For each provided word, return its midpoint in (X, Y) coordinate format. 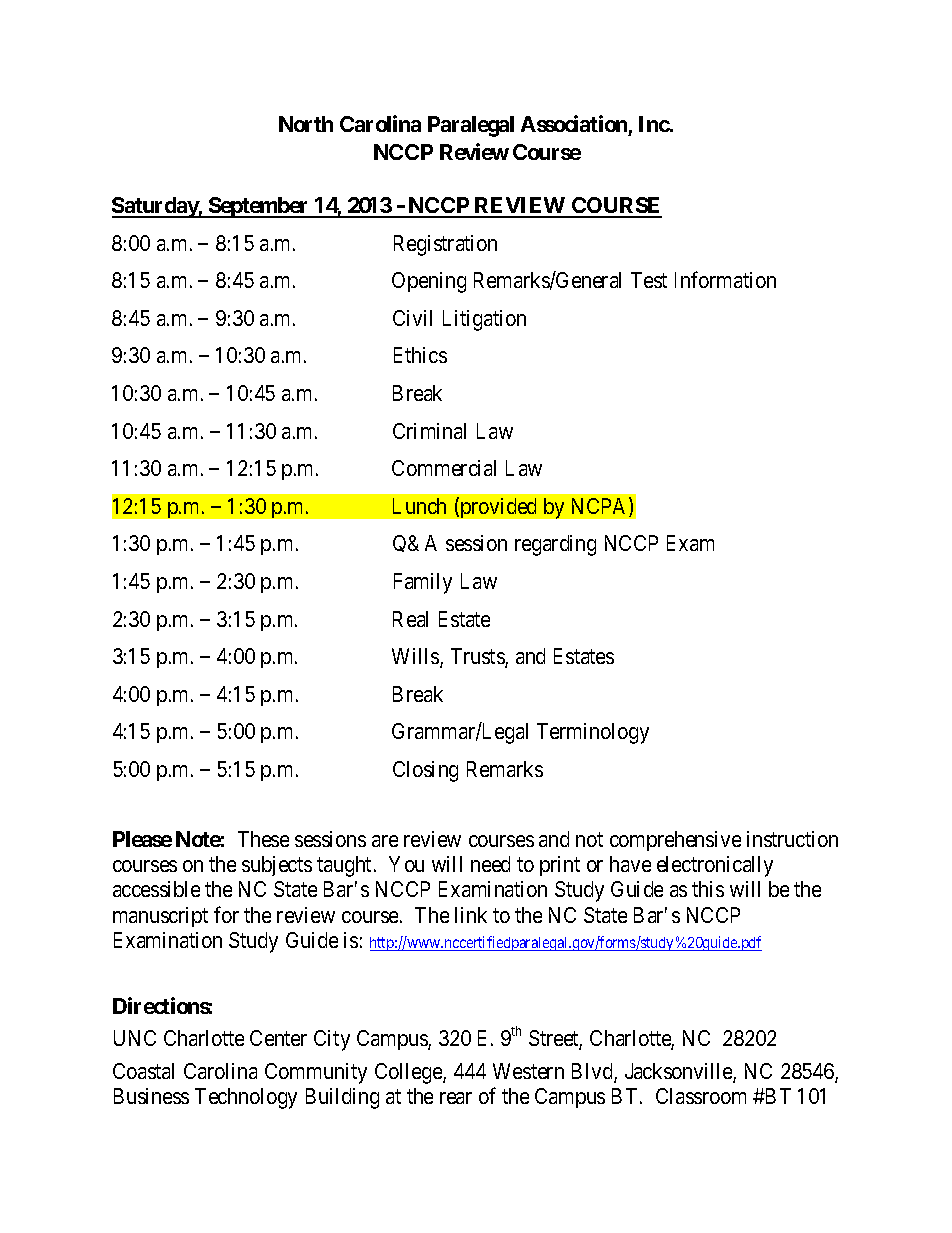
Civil (412, 318)
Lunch (419, 506)
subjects (277, 866)
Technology (246, 1098)
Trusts (478, 657)
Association (574, 123)
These (263, 839)
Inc (654, 124)
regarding (555, 545)
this (708, 889)
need (490, 864)
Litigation (484, 320)
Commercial (444, 468)
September (259, 207)
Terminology (593, 733)
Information (725, 279)
